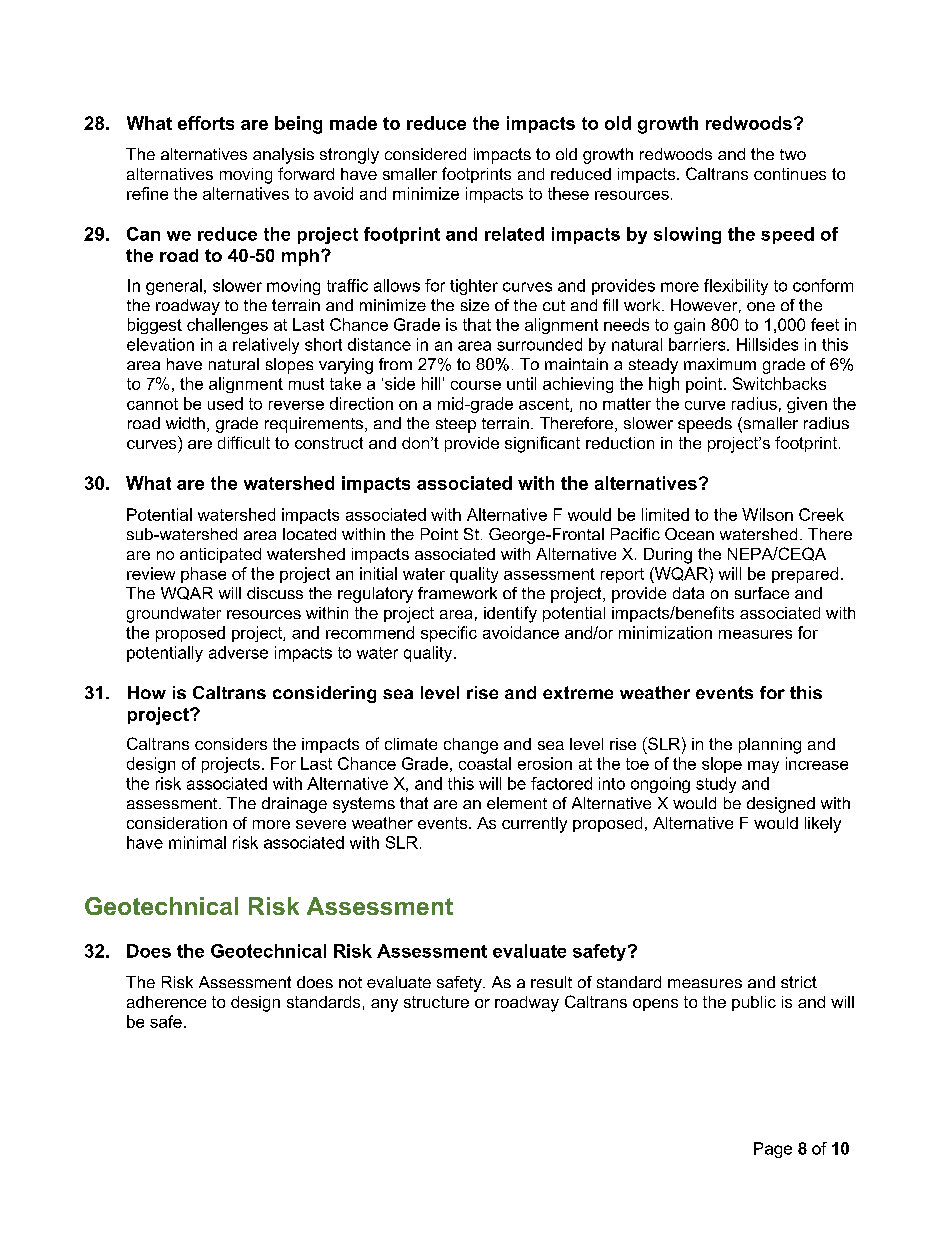 The width and height of the document is (952, 1233). What do you see at coordinates (471, 746) in the document?
I see `change` at bounding box center [471, 746].
